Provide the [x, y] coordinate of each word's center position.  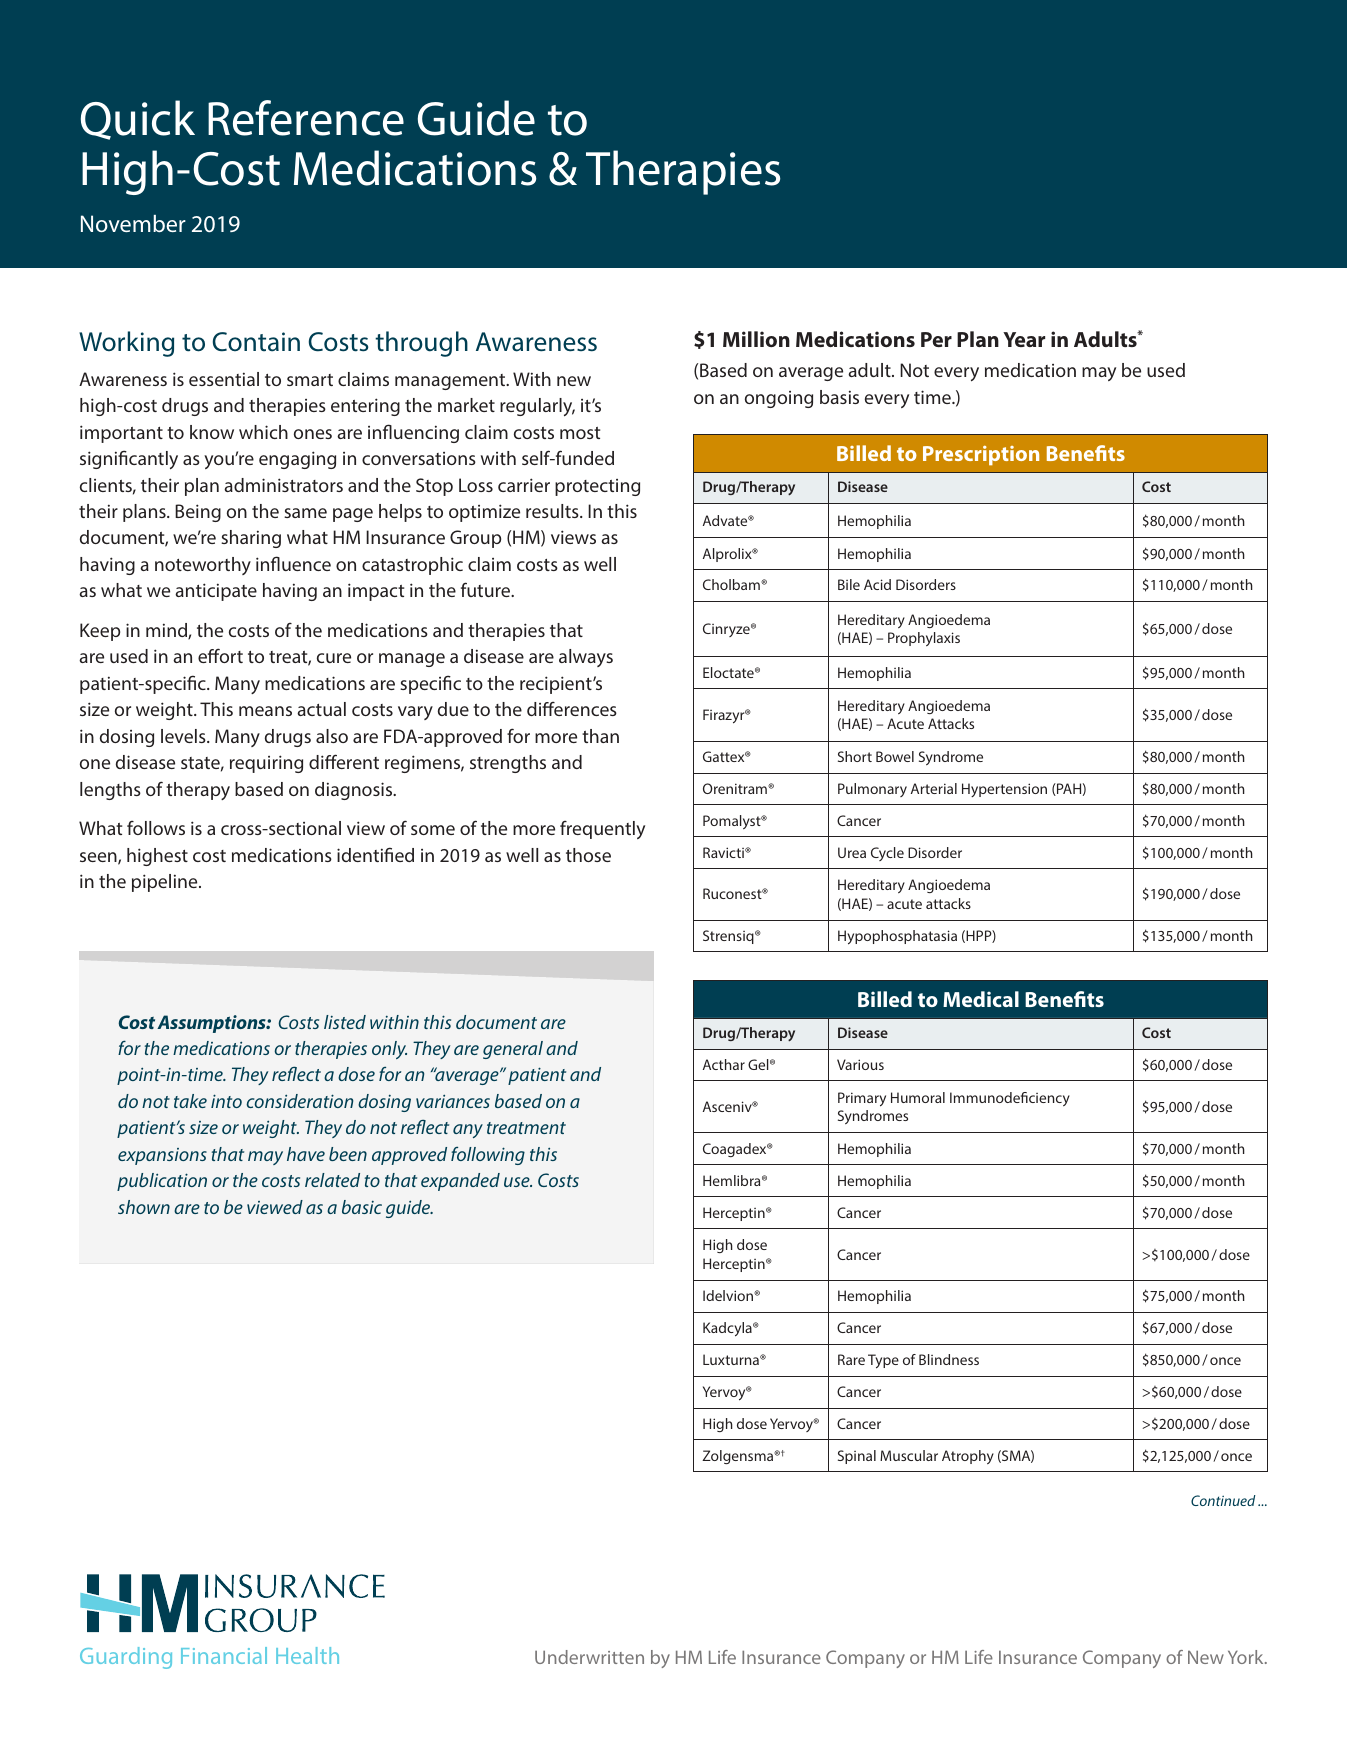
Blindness [949, 1359]
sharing [251, 539]
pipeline [166, 883]
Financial [224, 1655]
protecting [597, 487]
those [588, 855]
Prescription [981, 456]
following [488, 1155]
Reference [306, 118]
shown [144, 1207]
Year [1024, 339]
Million [756, 339]
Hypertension [1004, 790]
